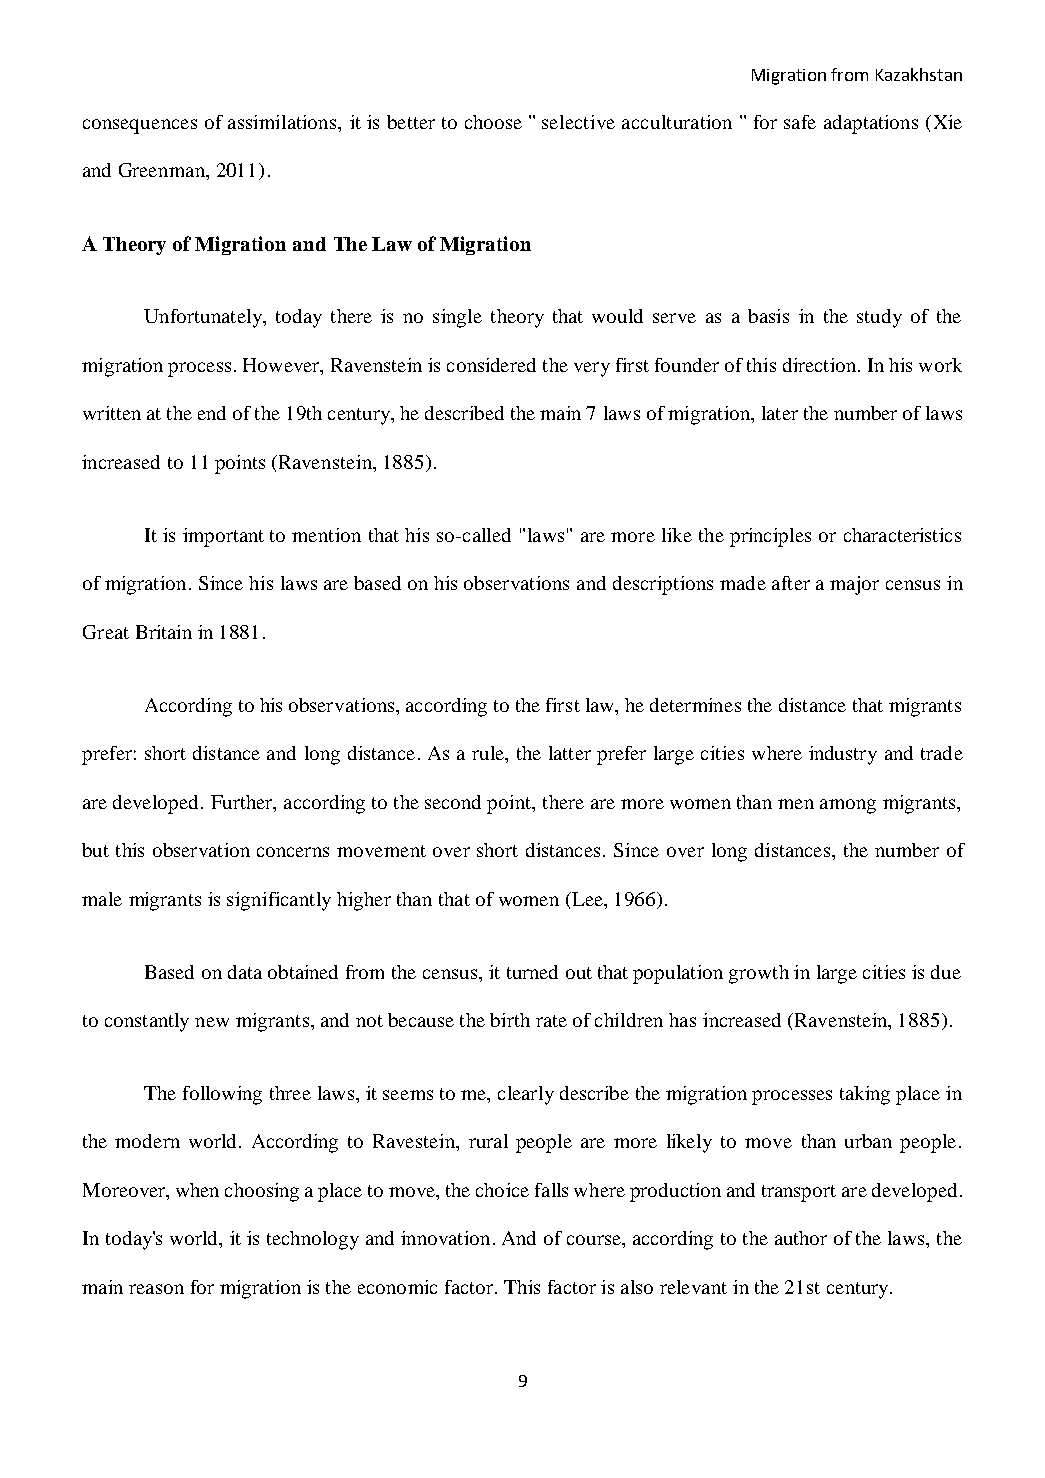  Describe the element at coordinates (871, 124) in the document. I see `adaptations` at that location.
